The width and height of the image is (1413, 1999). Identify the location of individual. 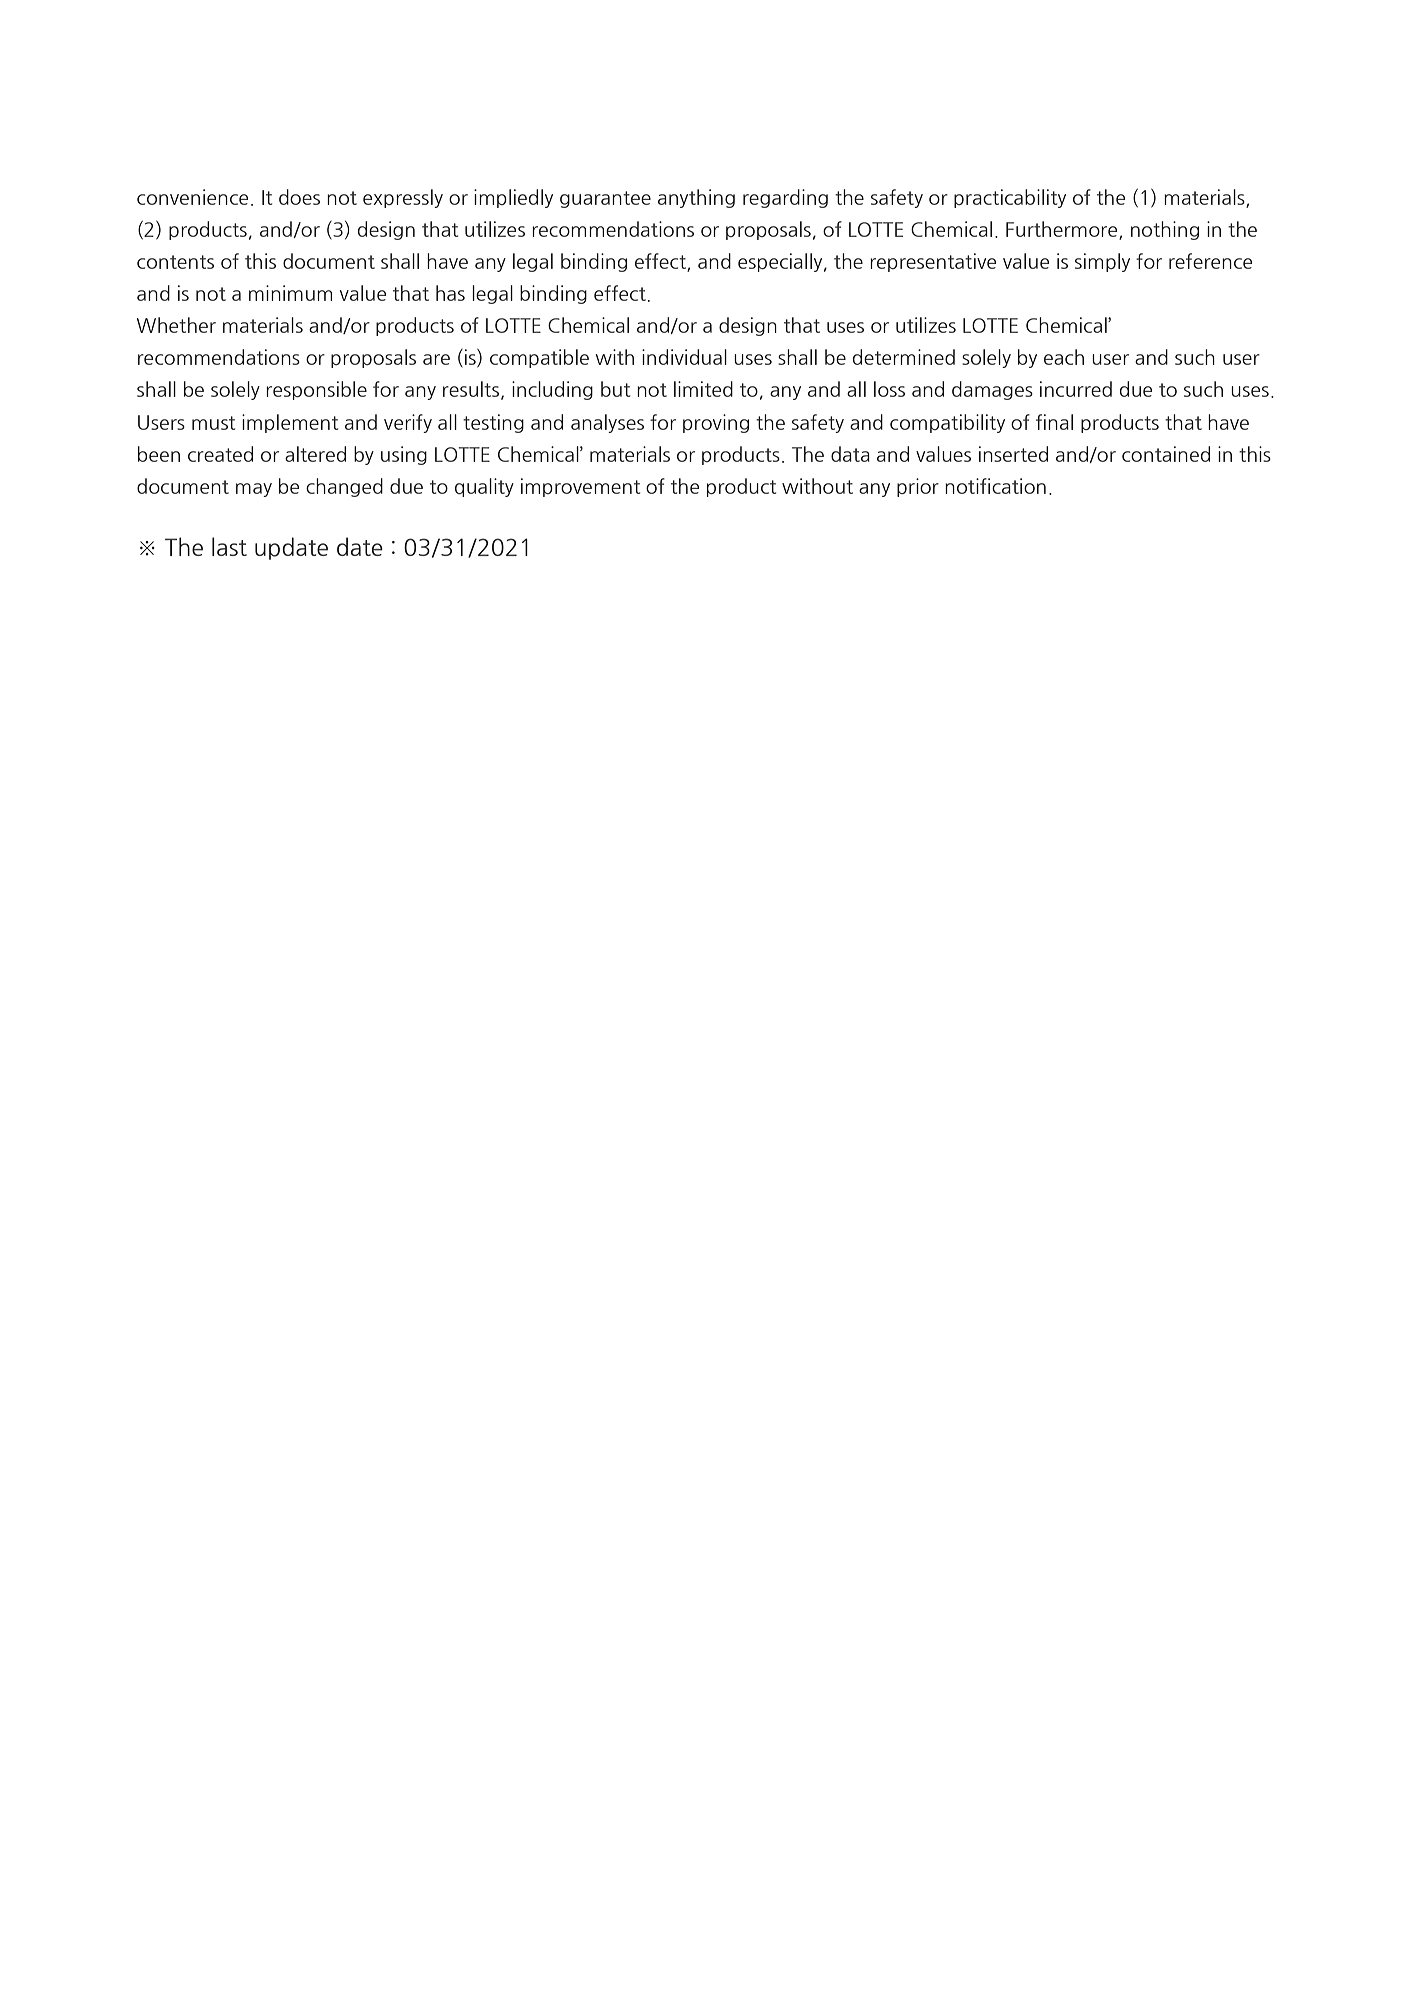
(684, 357).
